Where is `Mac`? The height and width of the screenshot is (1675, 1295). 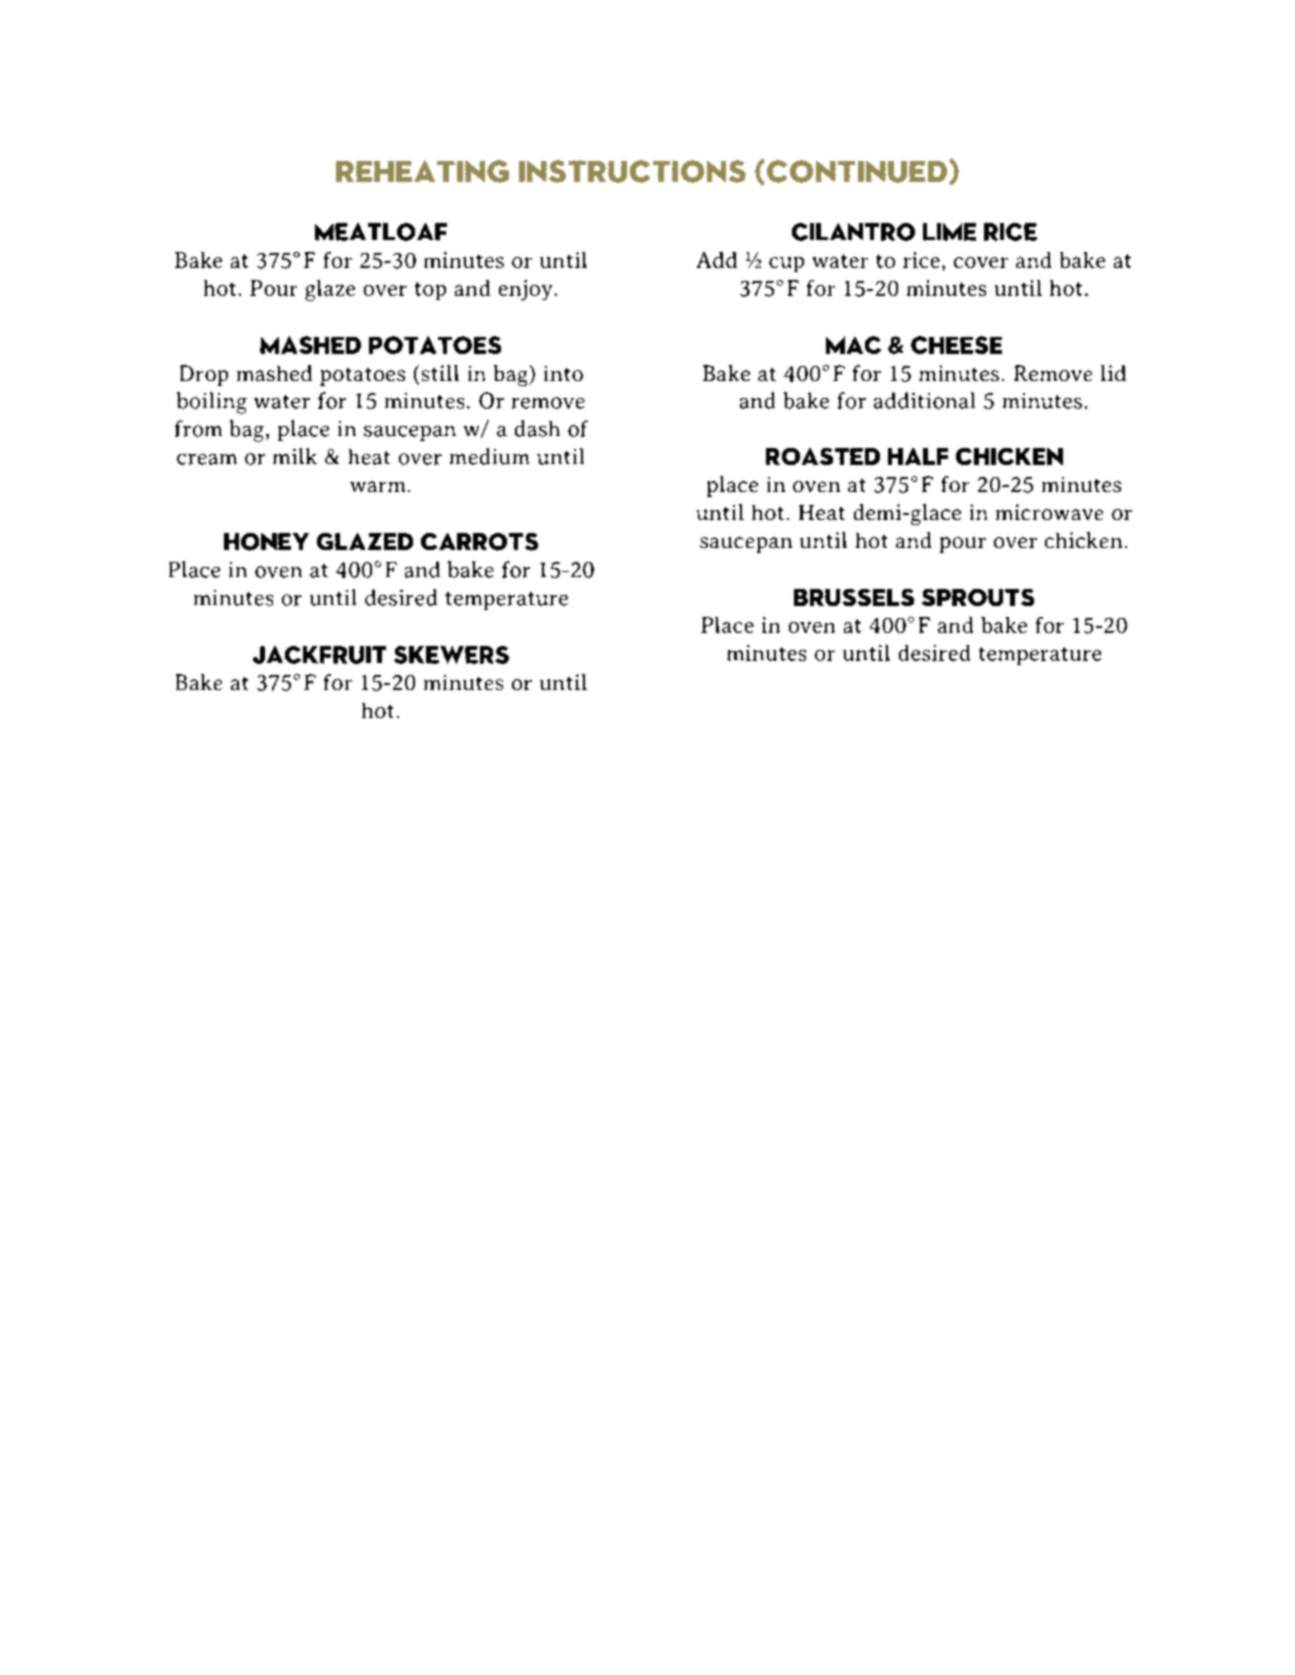
Mac is located at coordinates (853, 345).
